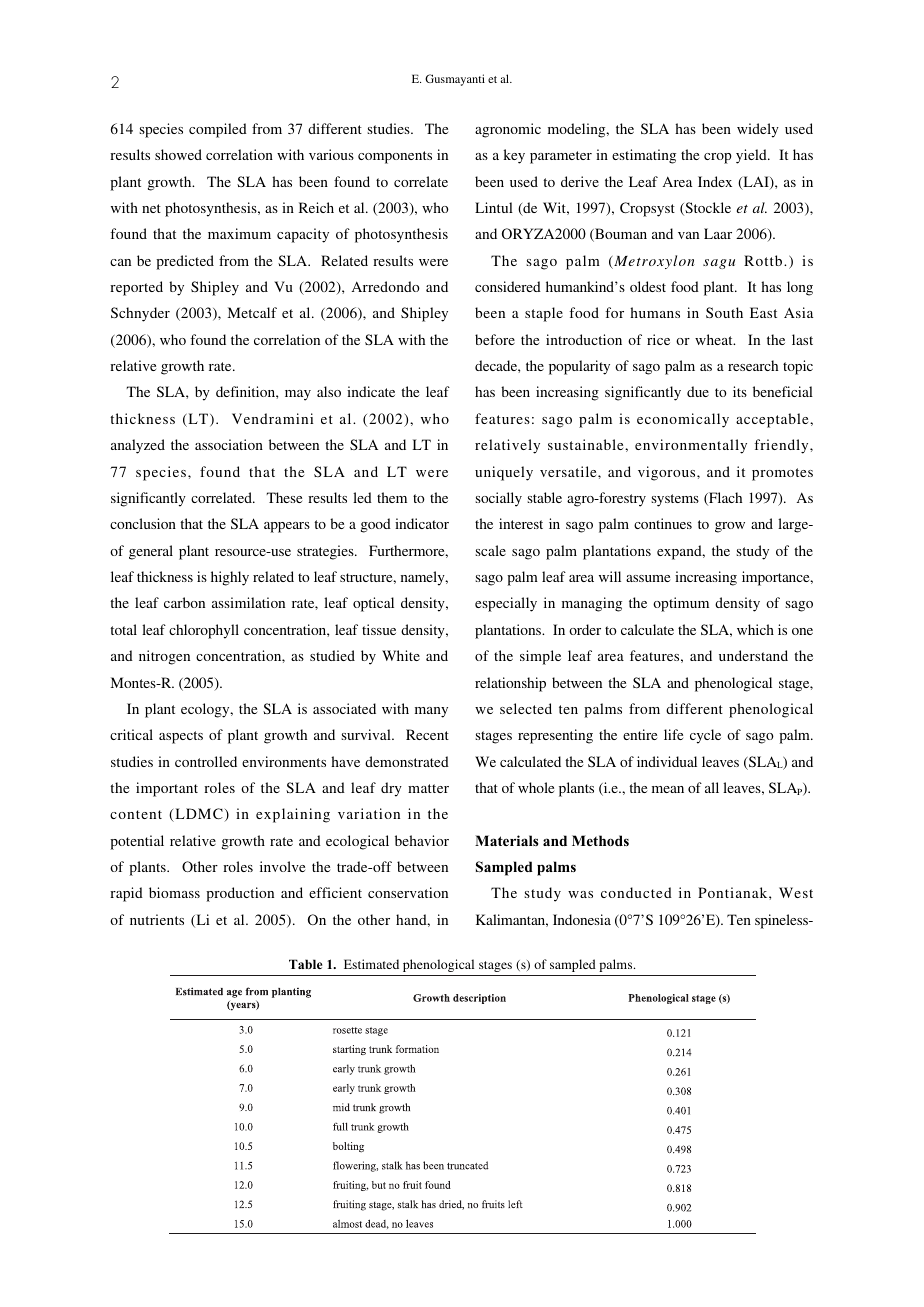  What do you see at coordinates (422, 523) in the document?
I see `indicator` at bounding box center [422, 523].
